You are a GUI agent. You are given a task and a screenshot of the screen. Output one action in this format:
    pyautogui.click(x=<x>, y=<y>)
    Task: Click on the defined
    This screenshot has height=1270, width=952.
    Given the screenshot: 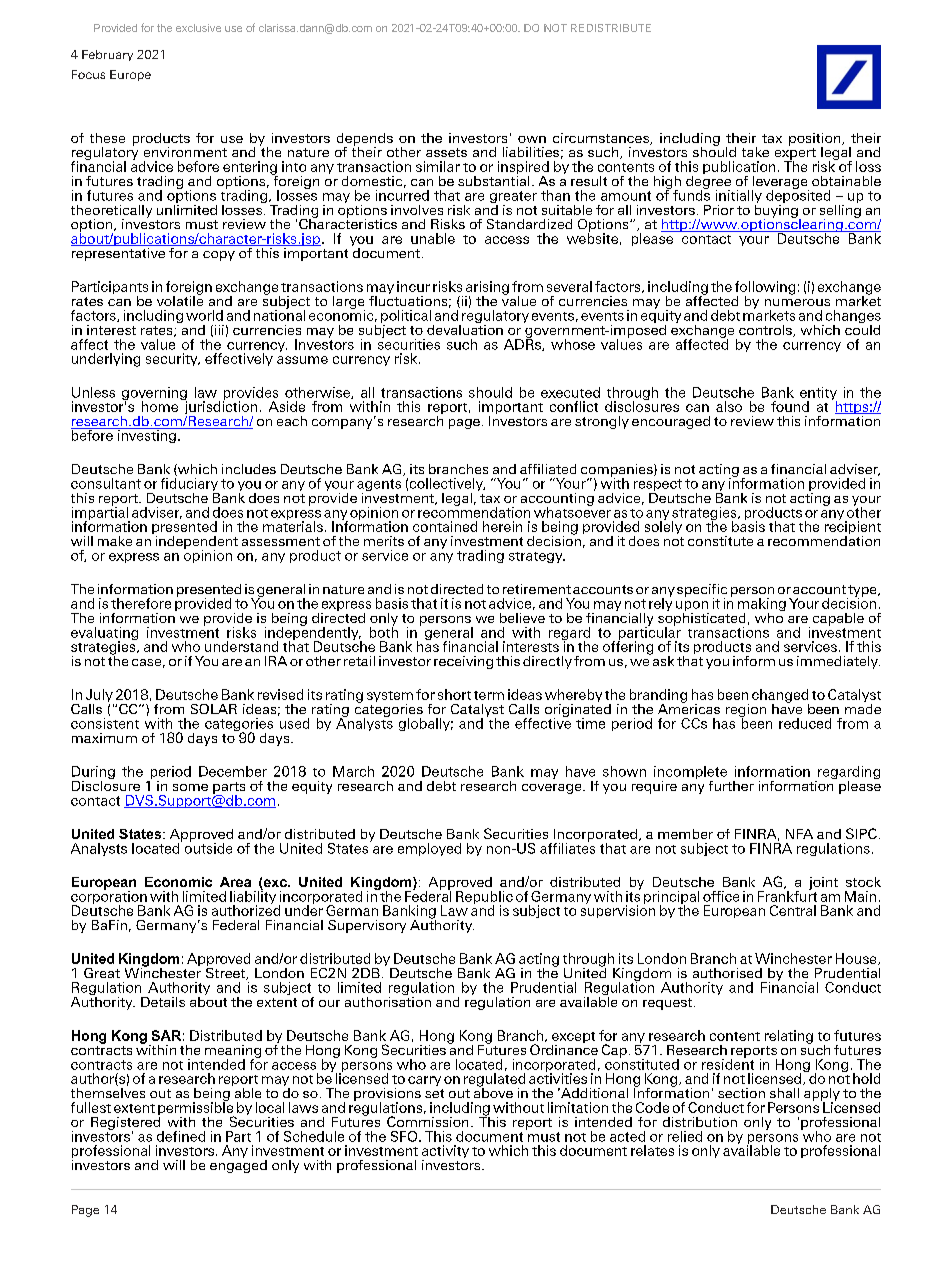 What is the action you would take?
    pyautogui.click(x=181, y=1136)
